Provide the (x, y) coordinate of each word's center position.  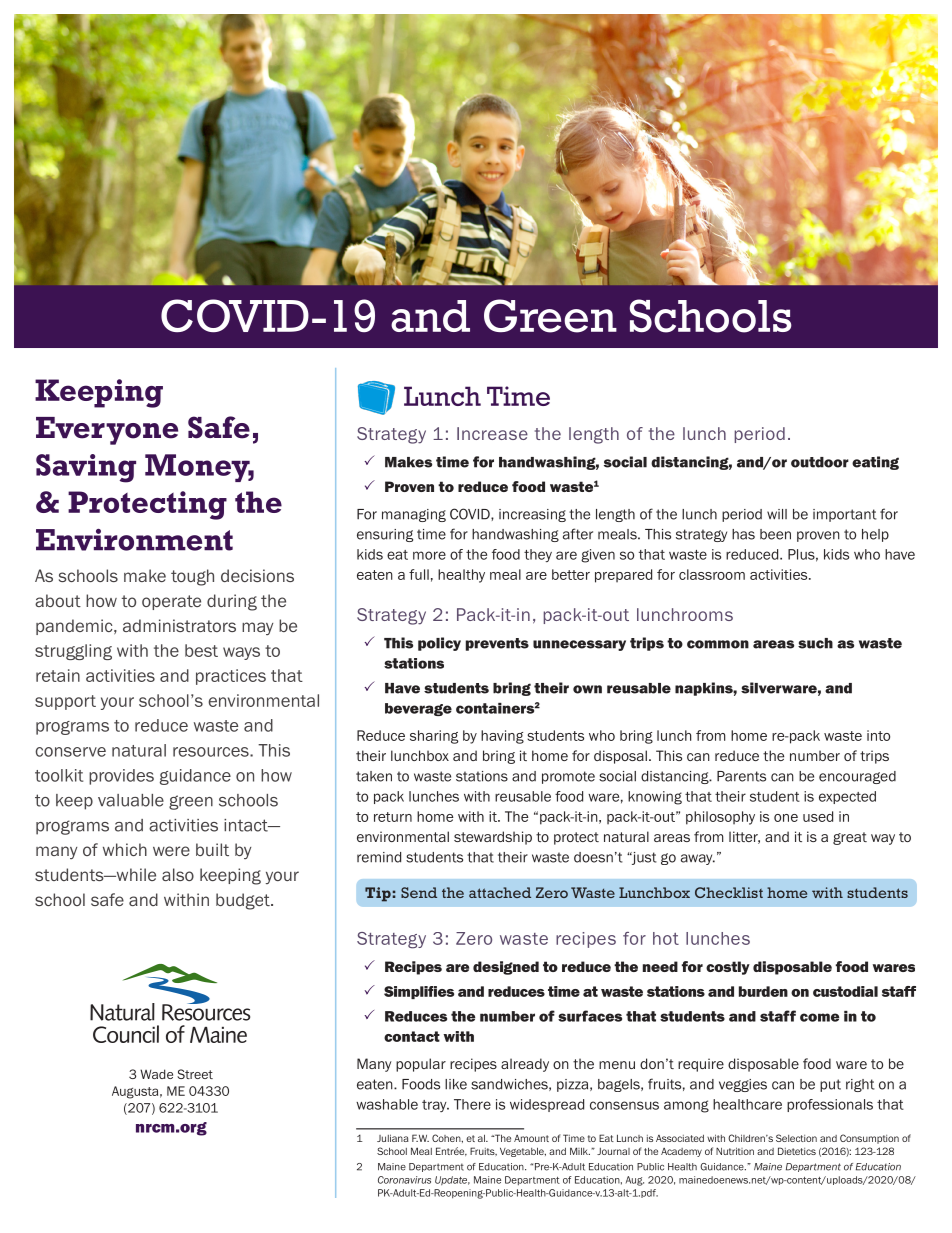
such (815, 643)
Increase (492, 433)
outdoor (820, 462)
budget (244, 901)
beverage (418, 709)
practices (231, 677)
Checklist (729, 892)
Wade (156, 1074)
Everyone (107, 431)
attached (500, 892)
